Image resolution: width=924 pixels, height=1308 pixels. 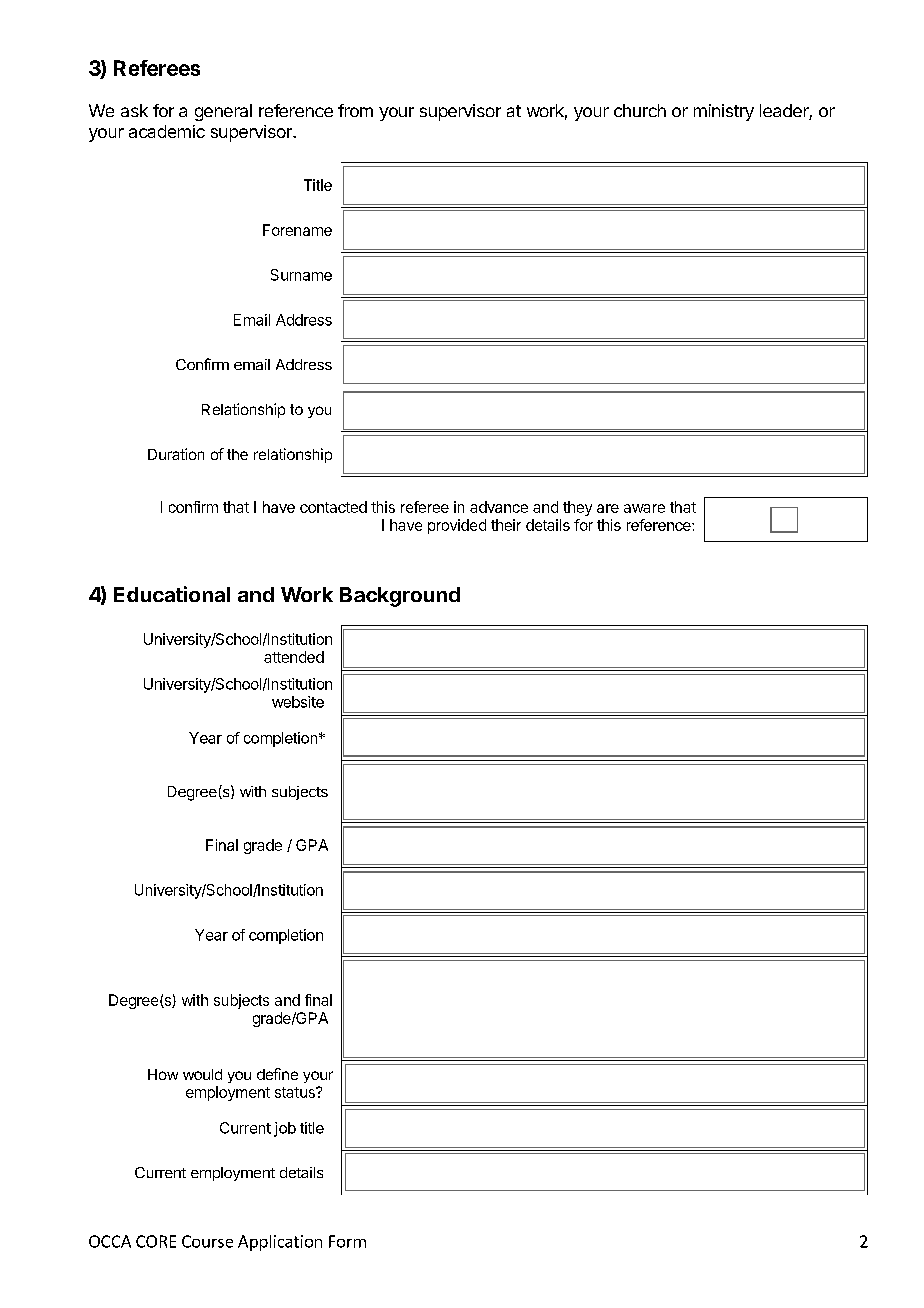 What do you see at coordinates (457, 526) in the screenshot?
I see `provided` at bounding box center [457, 526].
